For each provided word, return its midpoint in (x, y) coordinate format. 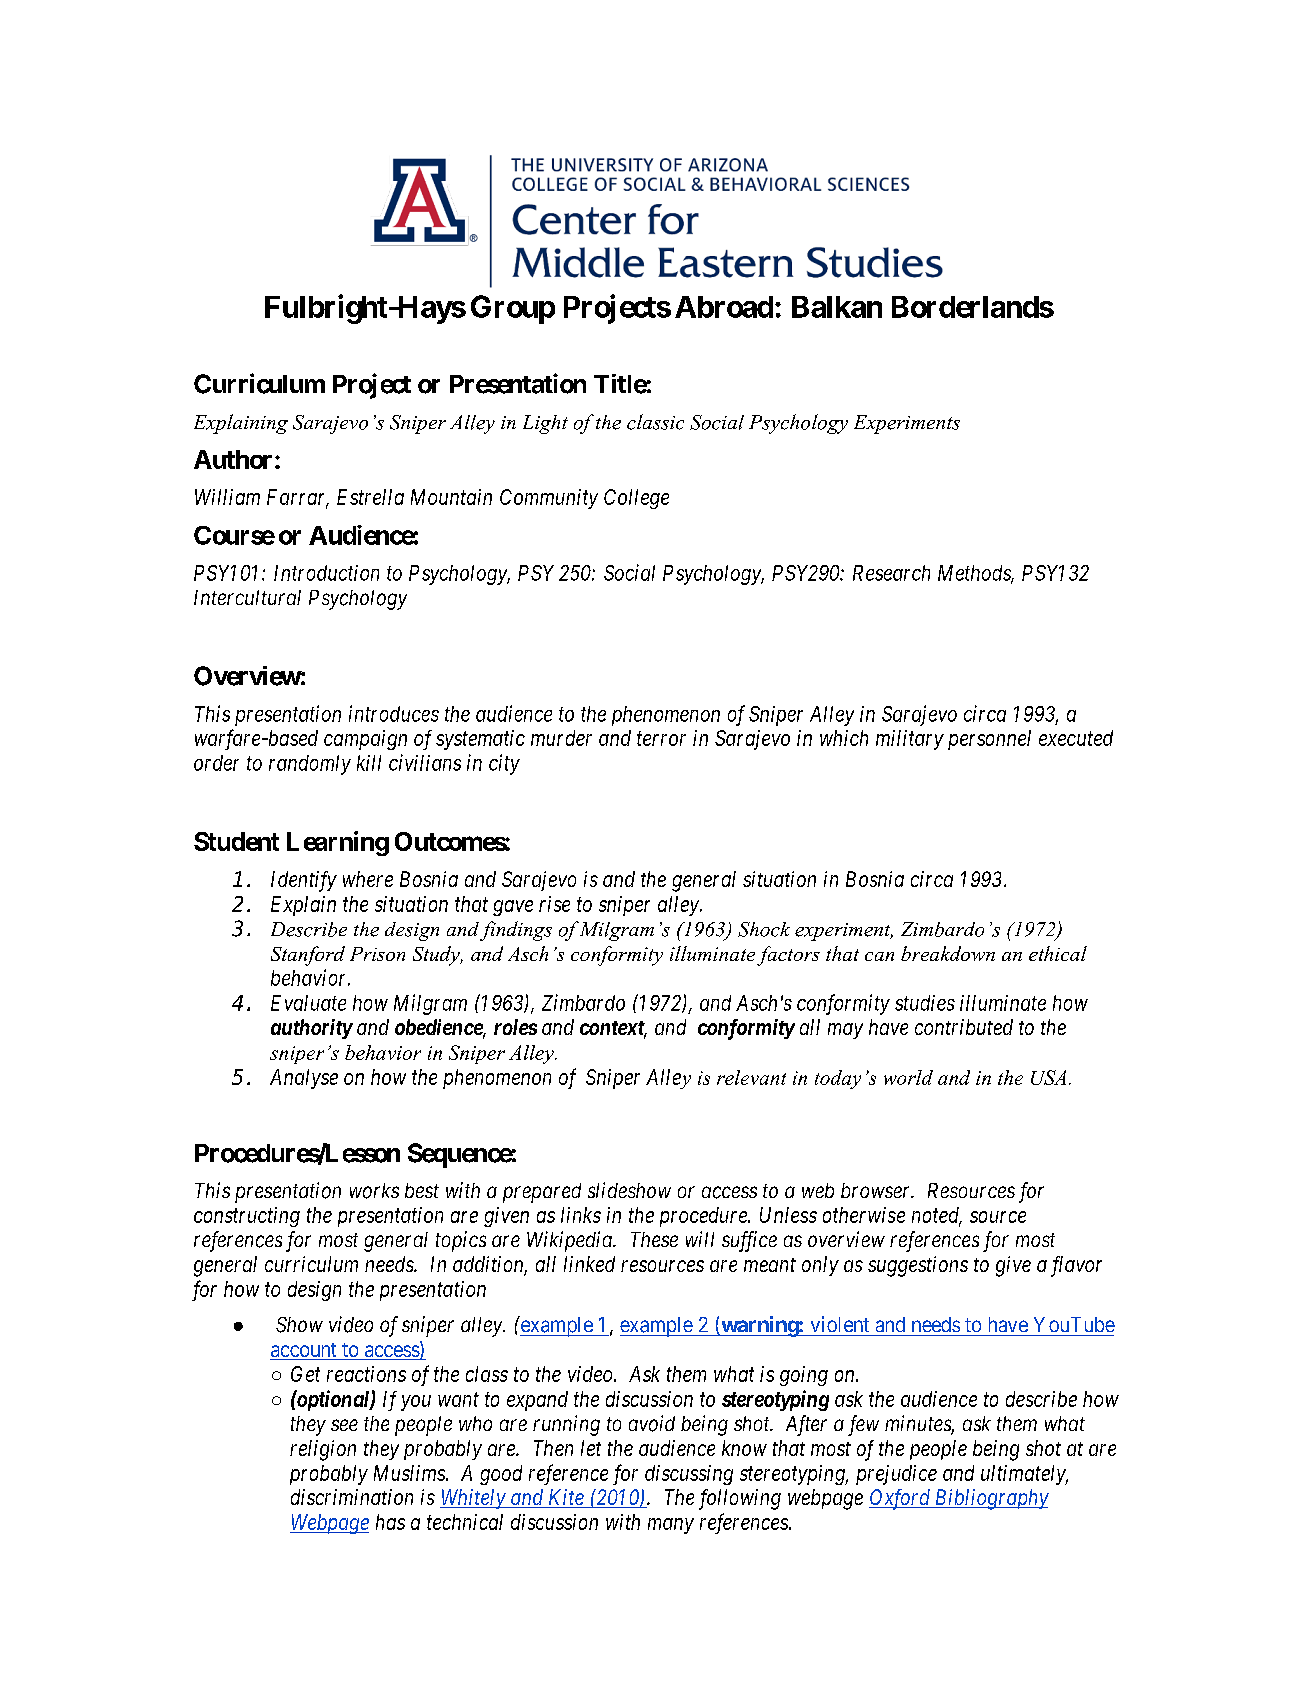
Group (513, 309)
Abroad (724, 307)
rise (554, 904)
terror (661, 739)
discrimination (352, 1497)
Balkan (837, 307)
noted (937, 1216)
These (654, 1239)
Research (891, 573)
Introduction (326, 573)
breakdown (948, 953)
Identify (304, 881)
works (374, 1191)
